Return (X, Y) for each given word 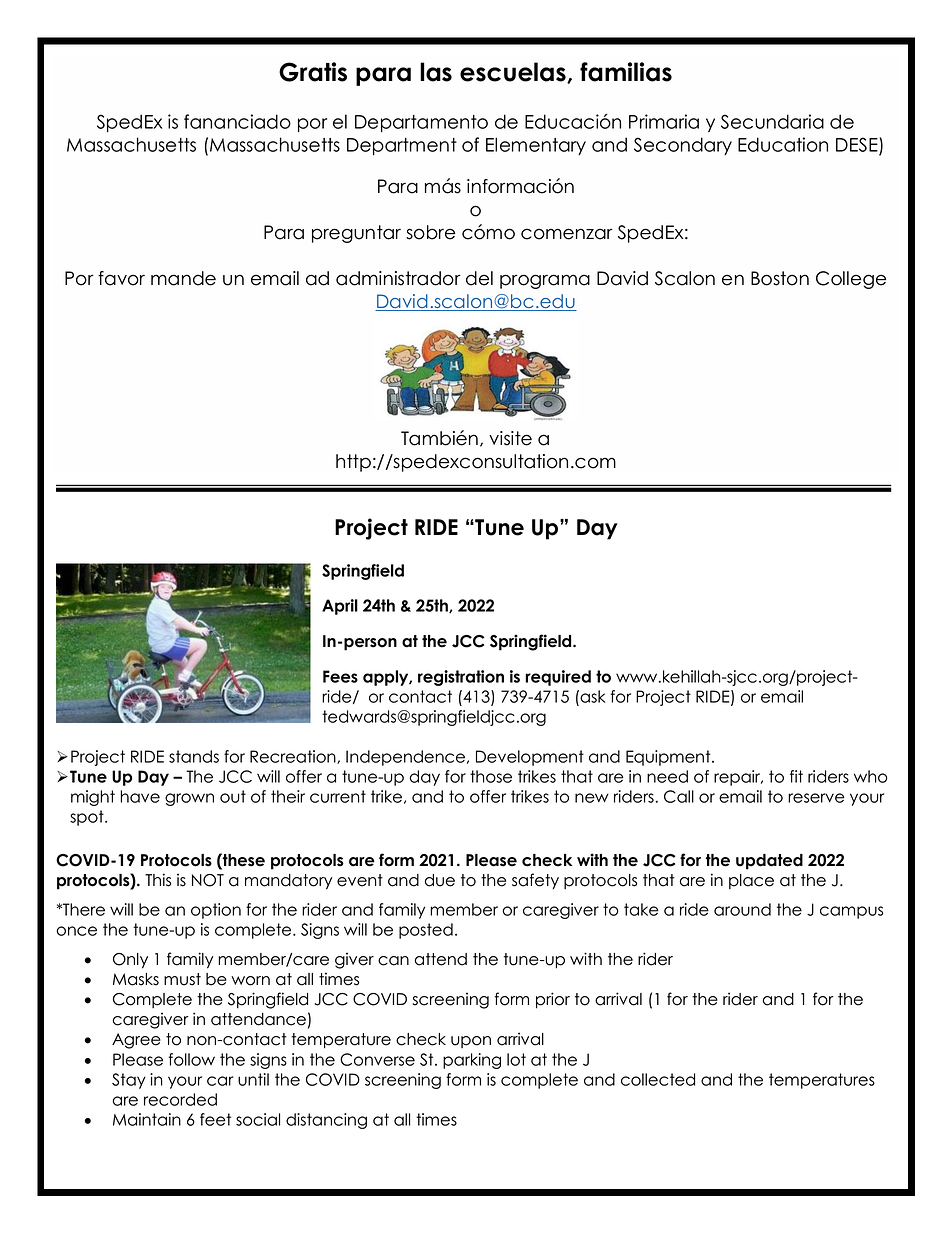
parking (472, 1061)
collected (658, 1079)
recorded (180, 1099)
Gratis (313, 72)
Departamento (421, 123)
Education (783, 144)
